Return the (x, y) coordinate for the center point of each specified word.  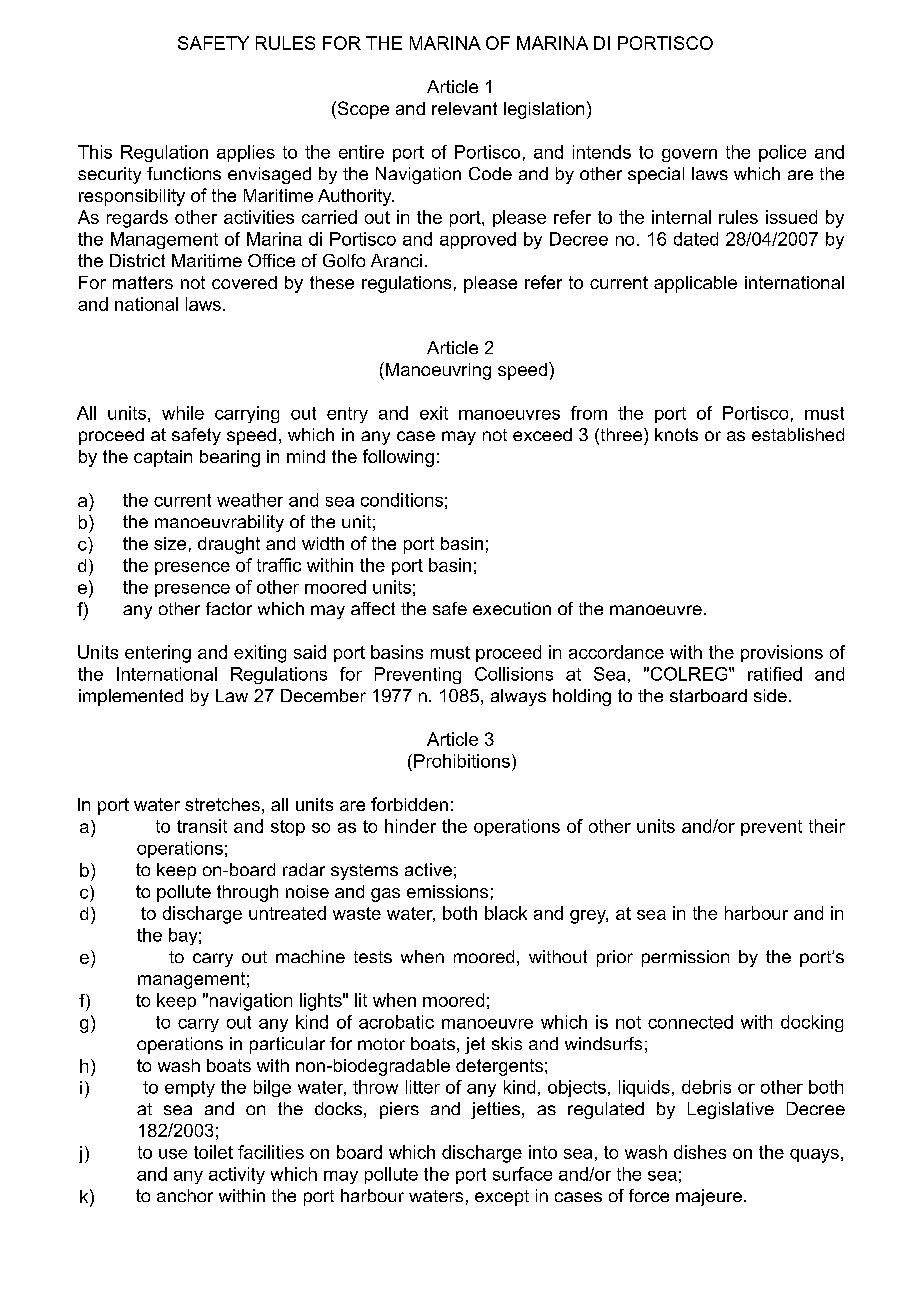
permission (685, 958)
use (173, 1154)
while (183, 413)
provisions (782, 653)
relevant (464, 108)
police (782, 153)
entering (158, 654)
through (247, 893)
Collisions (514, 674)
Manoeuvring (438, 371)
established (798, 434)
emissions (447, 891)
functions (184, 173)
